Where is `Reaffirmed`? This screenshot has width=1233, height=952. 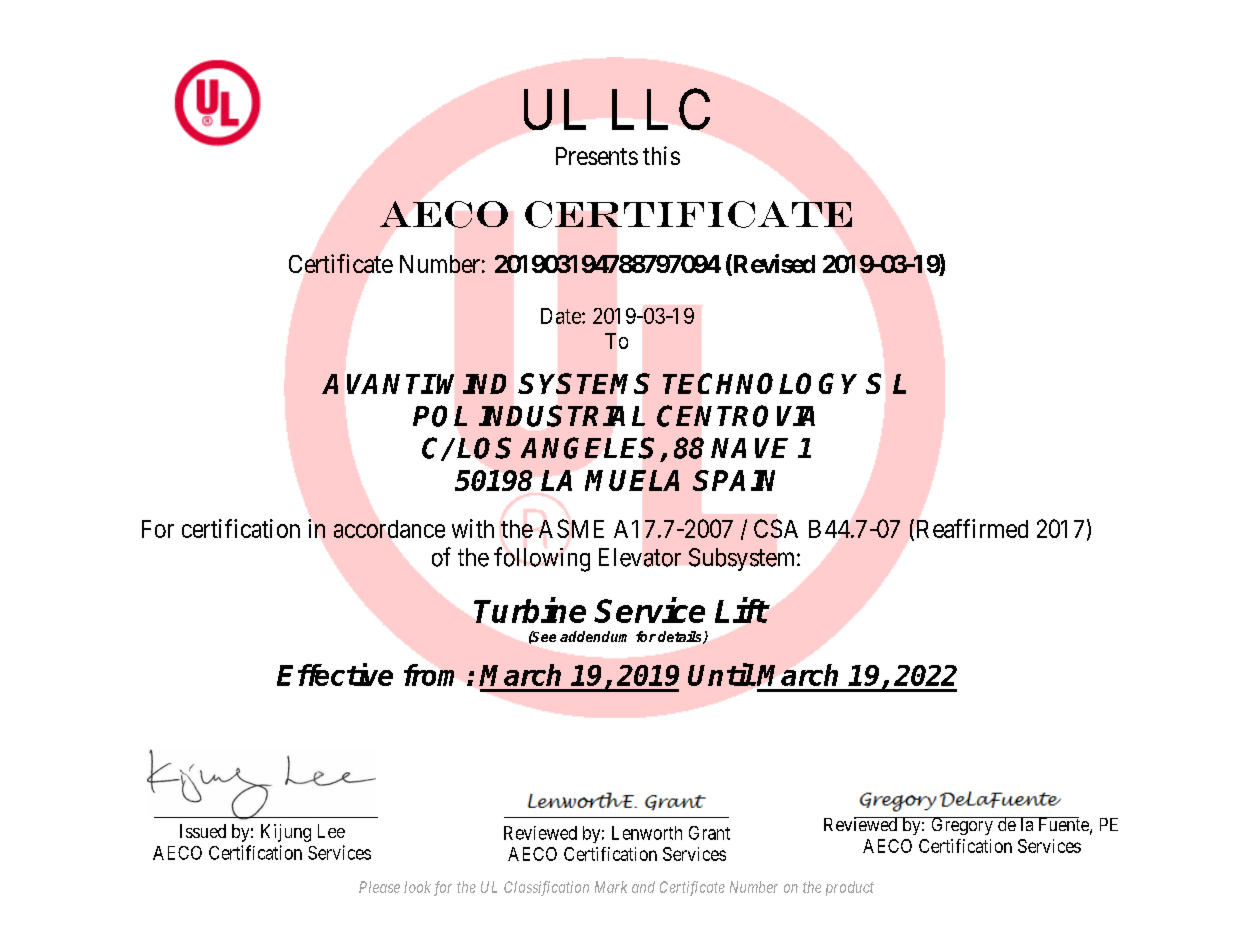 Reaffirmed is located at coordinates (972, 528).
